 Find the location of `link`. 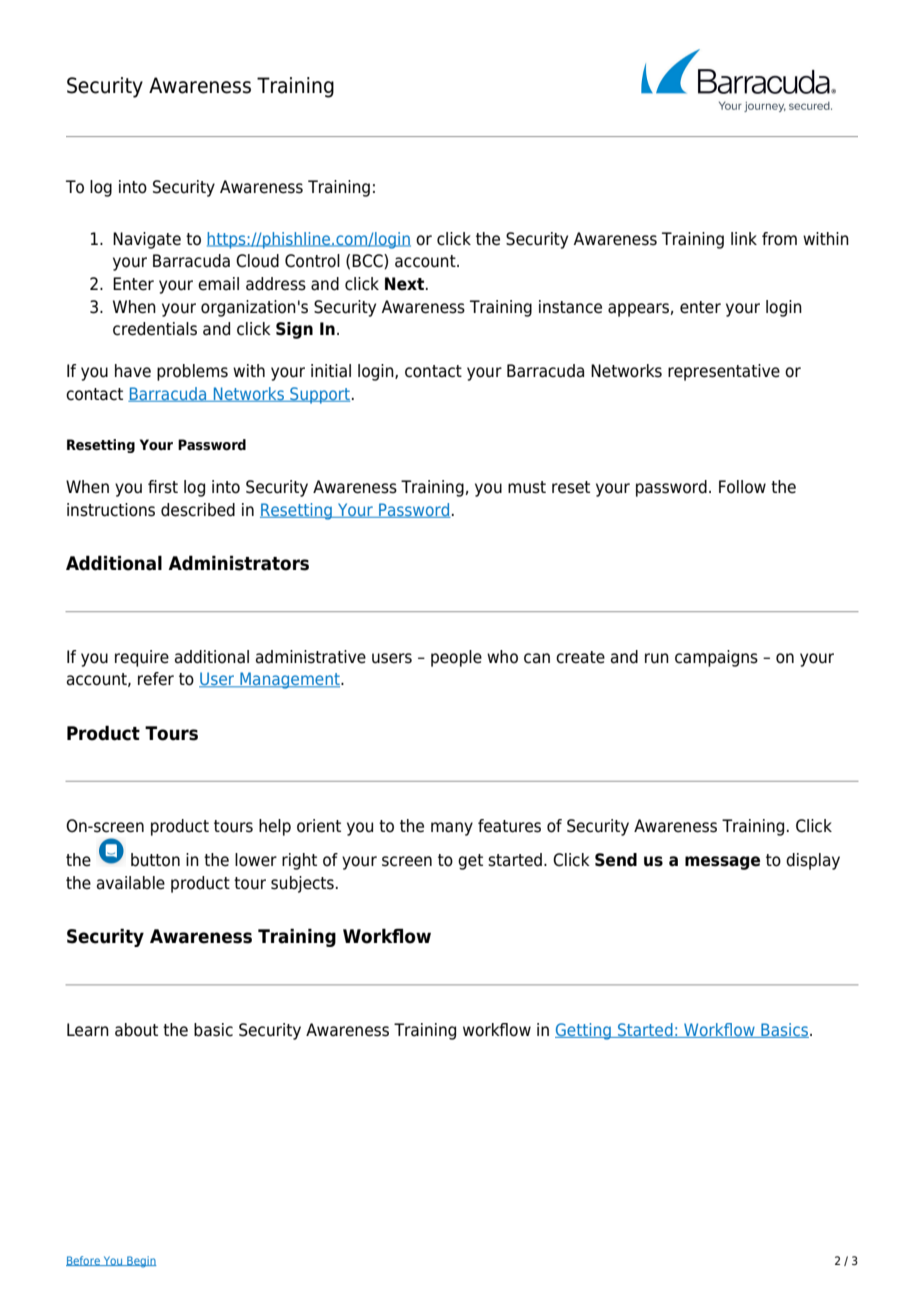

link is located at coordinates (744, 238).
